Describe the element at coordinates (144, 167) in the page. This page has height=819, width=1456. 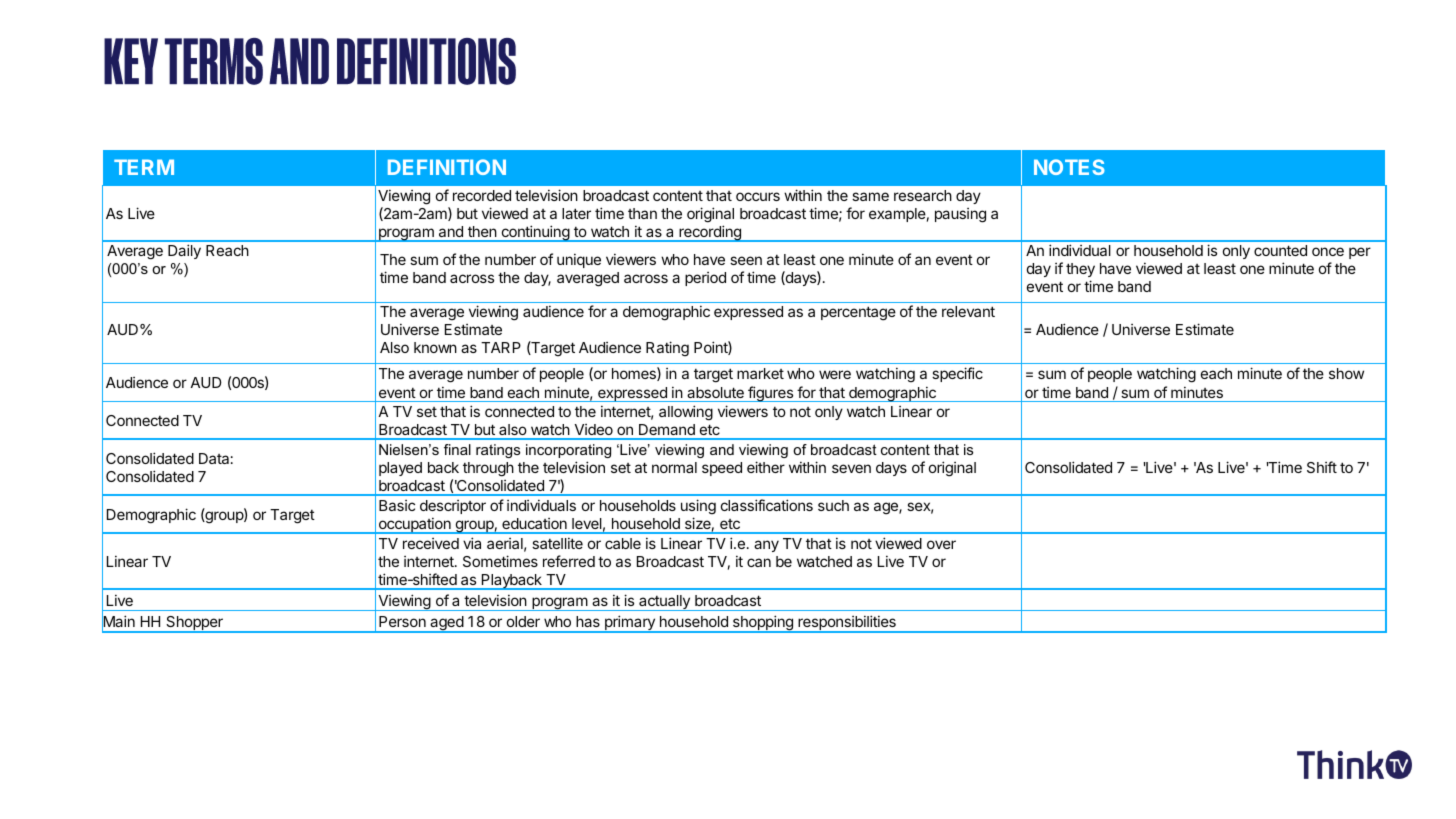
I see `TERM` at that location.
